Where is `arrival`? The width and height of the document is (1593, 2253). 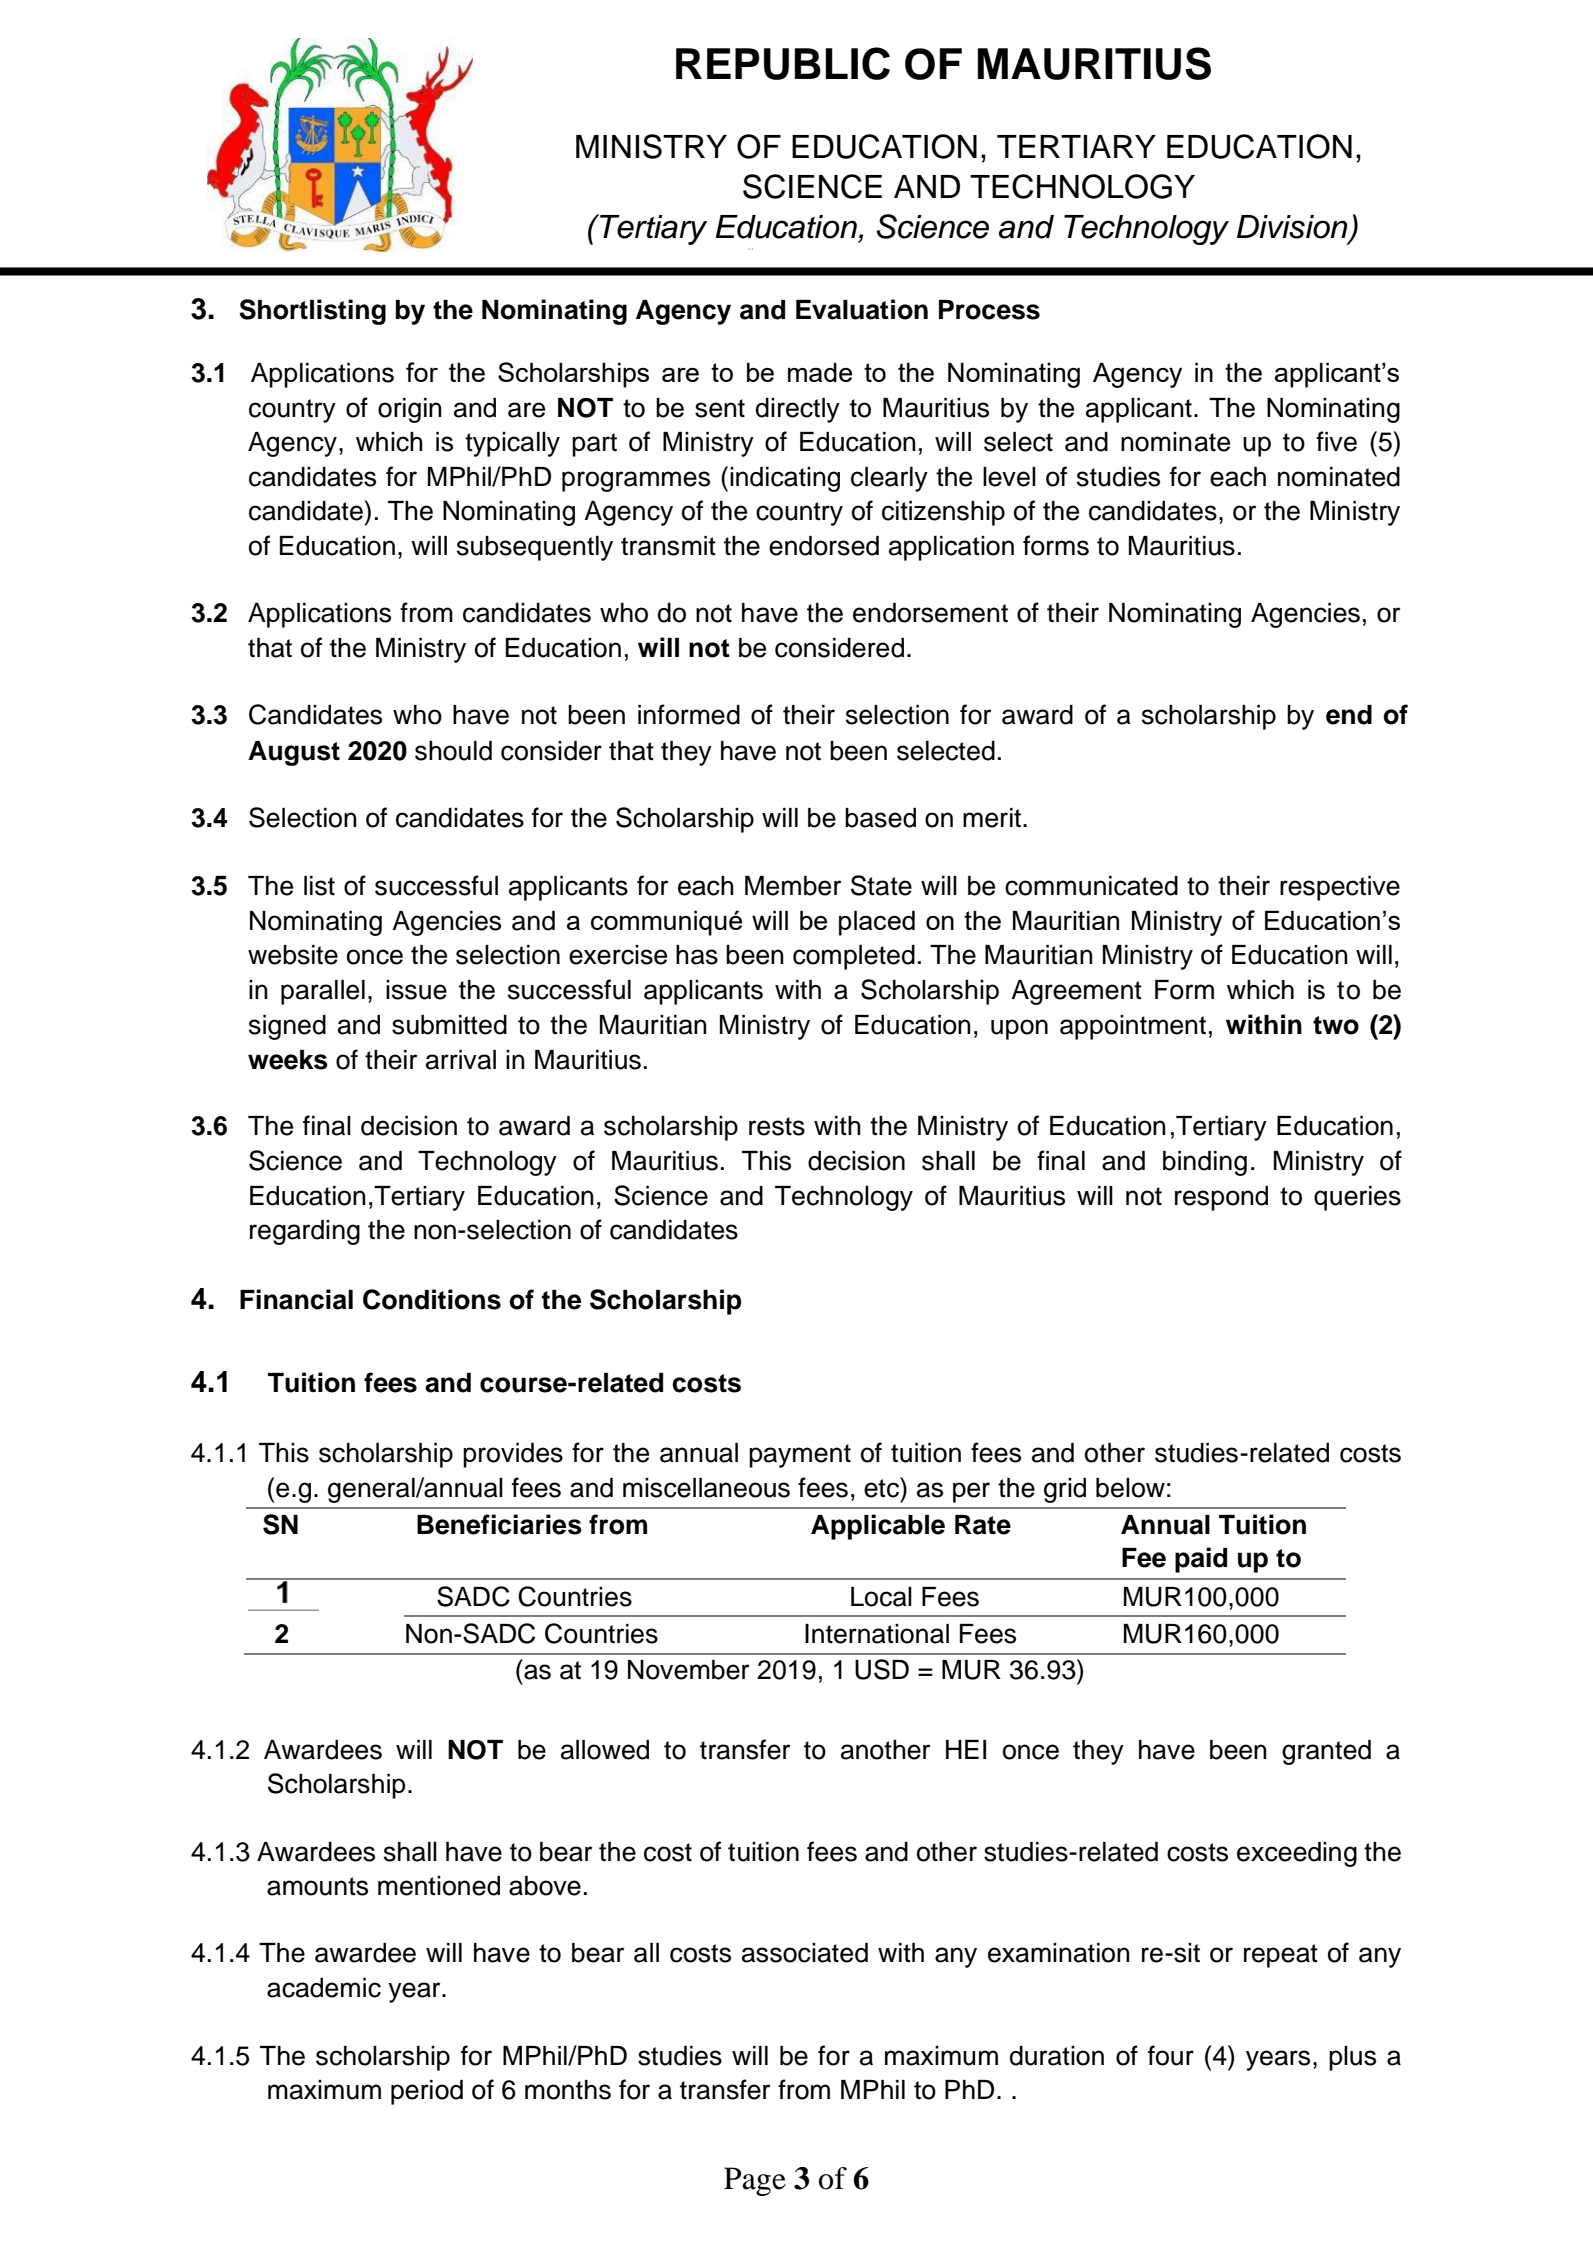
arrival is located at coordinates (461, 1060).
